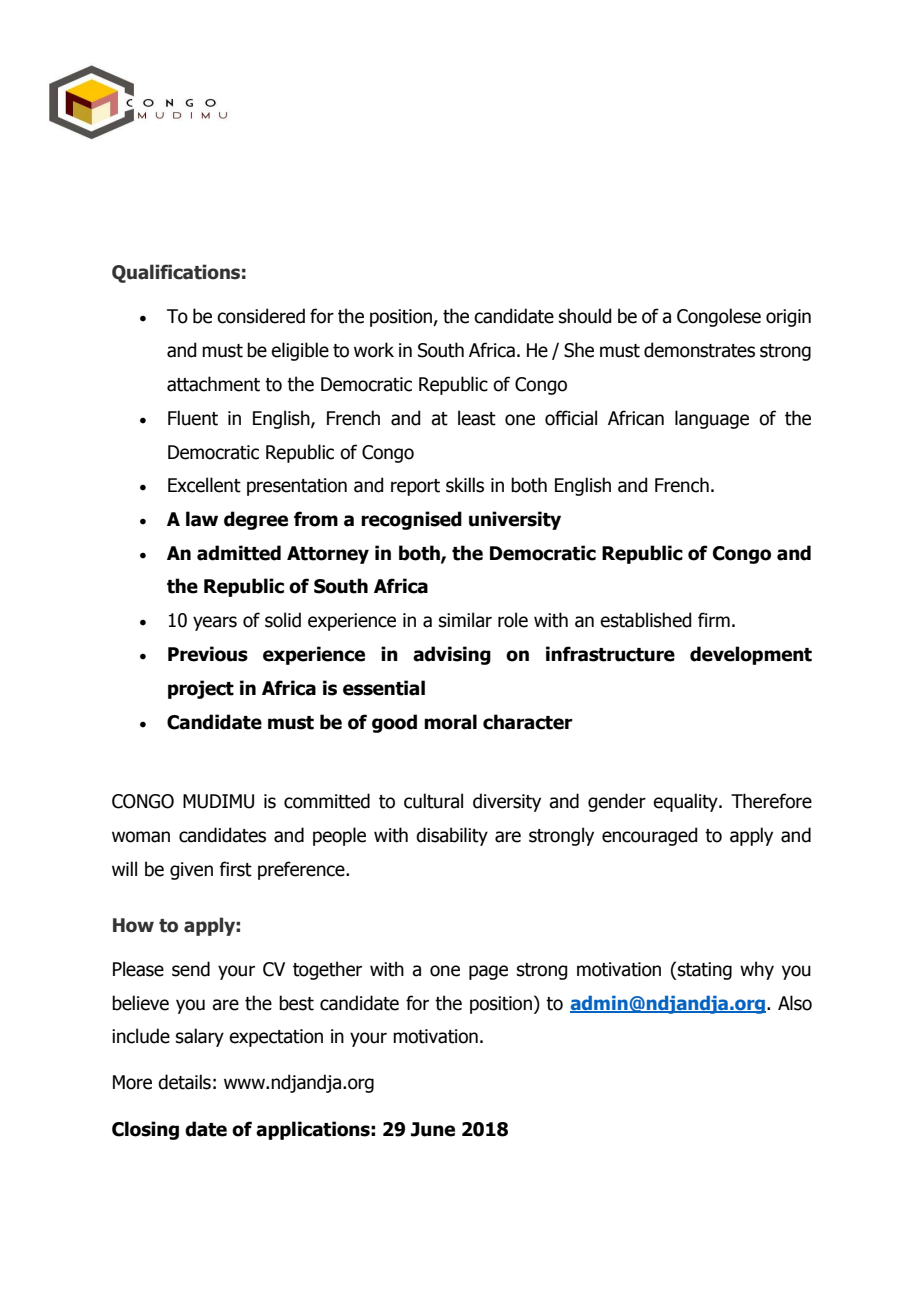 The height and width of the image is (1308, 924). Describe the element at coordinates (191, 871) in the image. I see `given` at that location.
